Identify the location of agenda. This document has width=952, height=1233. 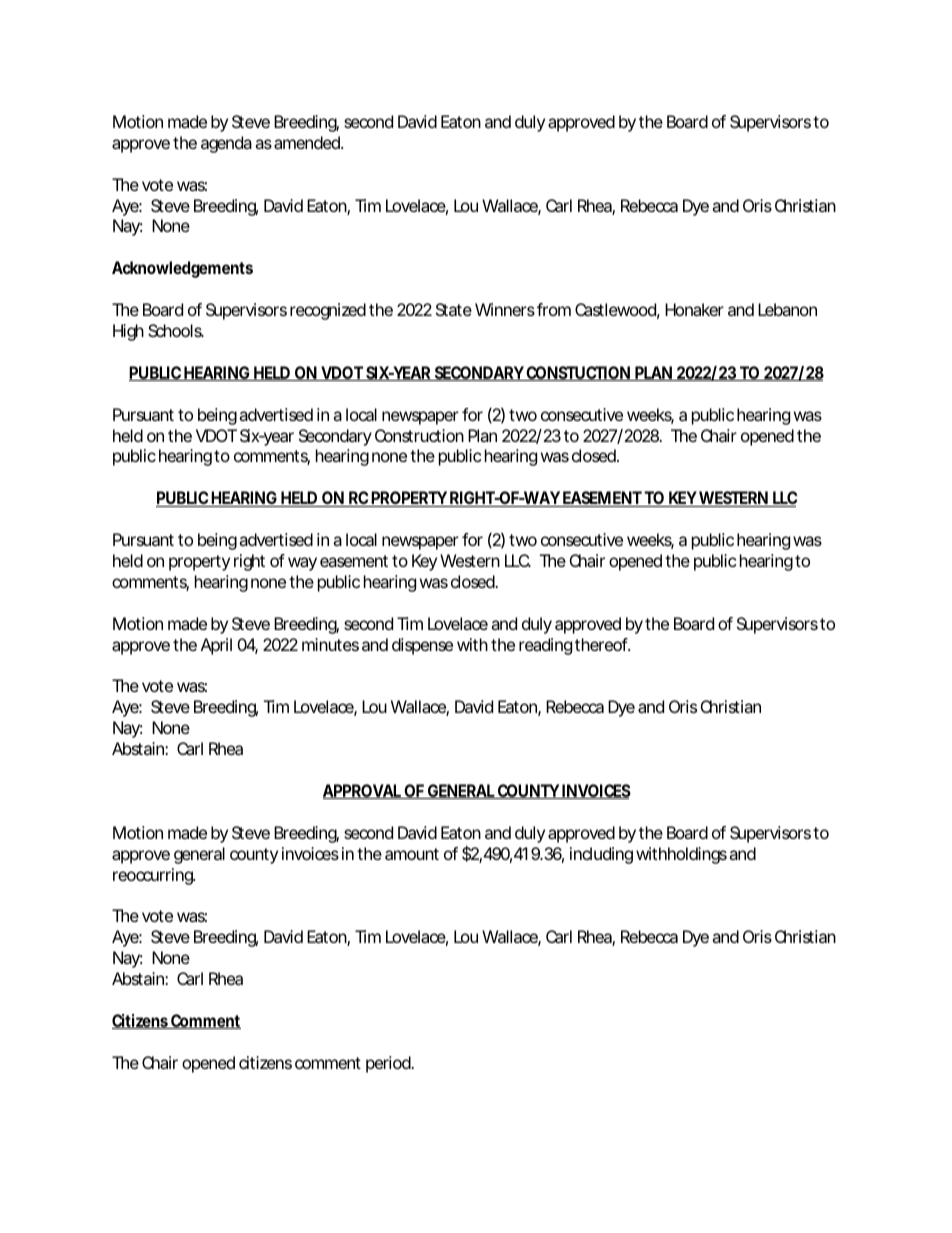
(226, 144).
